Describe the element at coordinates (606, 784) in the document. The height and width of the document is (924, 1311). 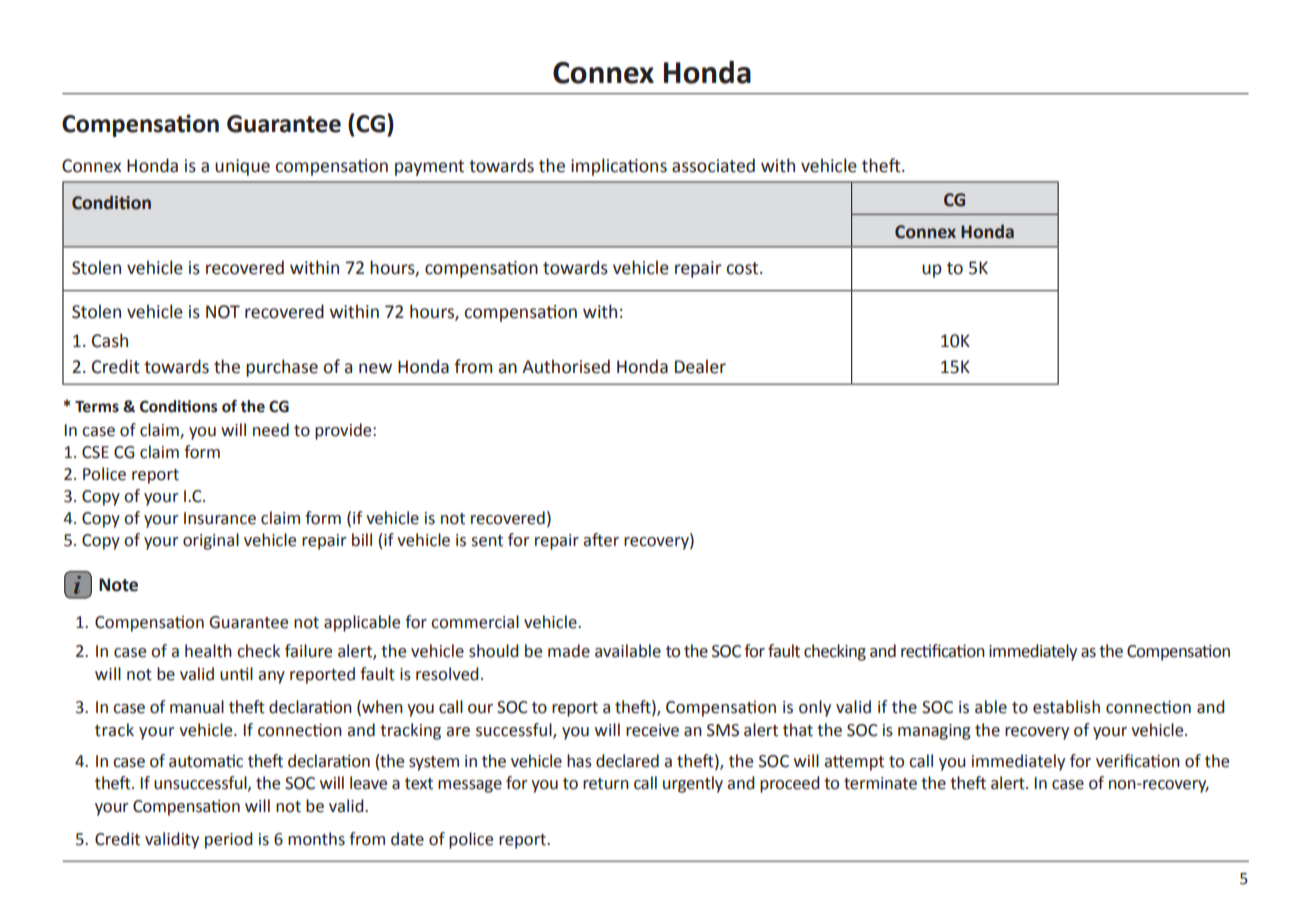
I see `return` at that location.
